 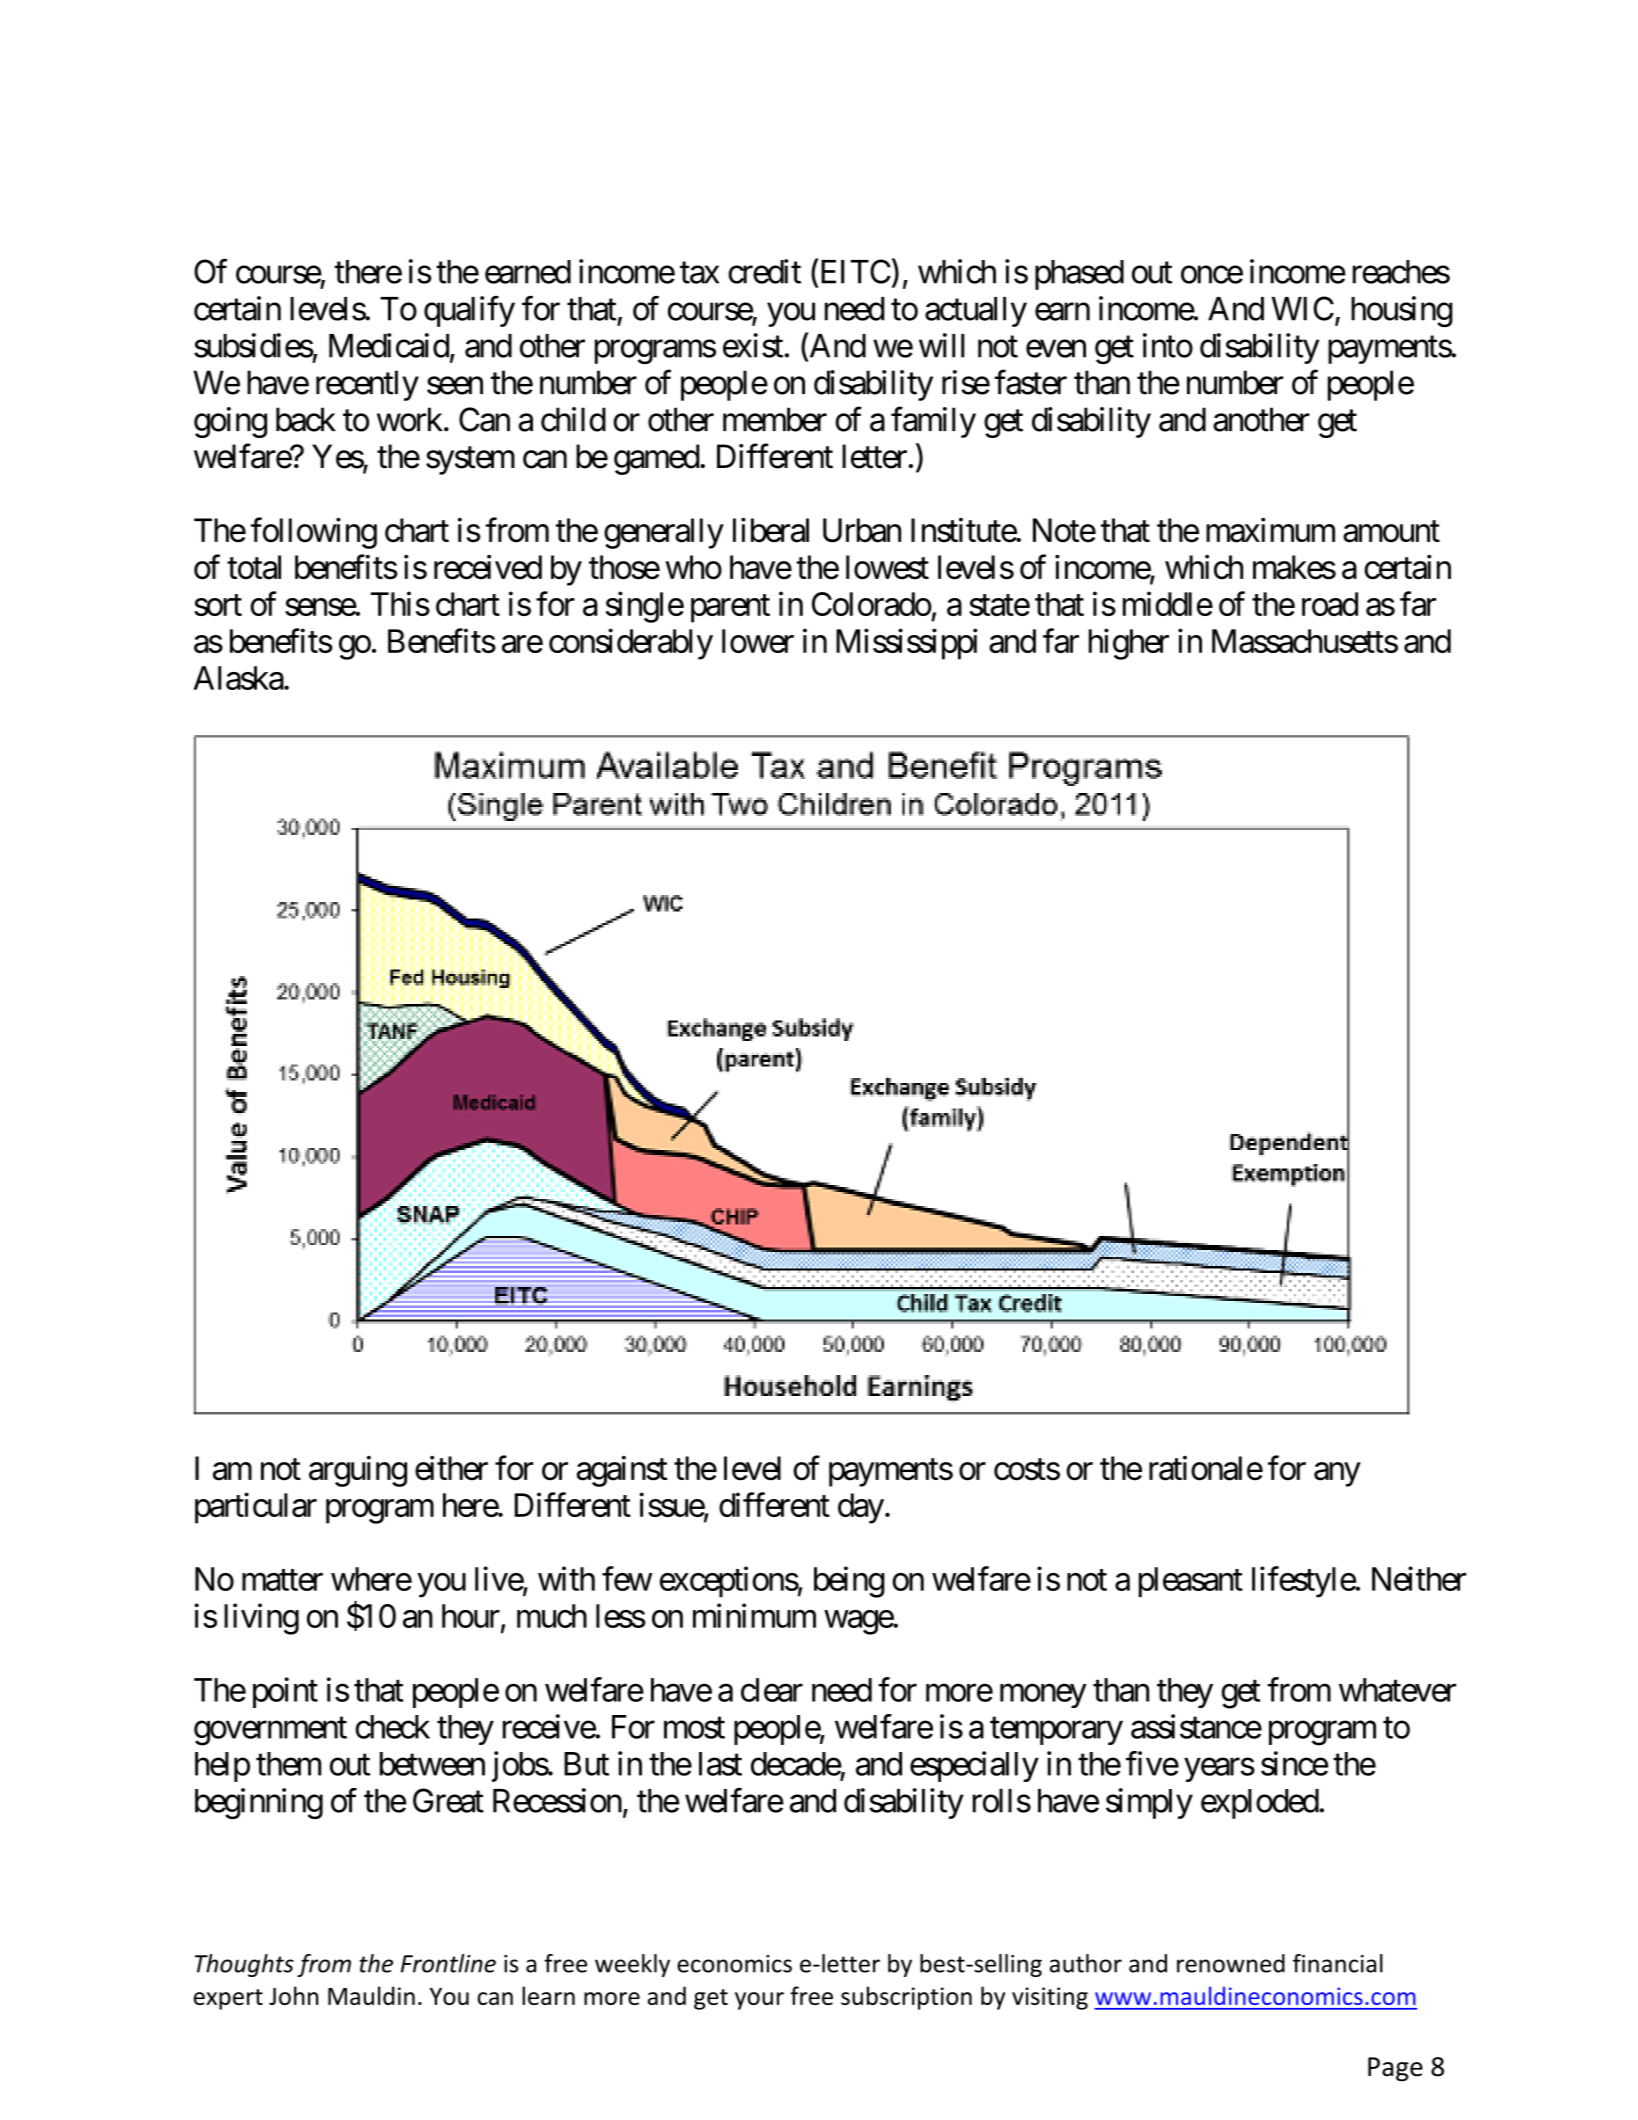 What do you see at coordinates (1337, 1475) in the image?
I see `any` at bounding box center [1337, 1475].
